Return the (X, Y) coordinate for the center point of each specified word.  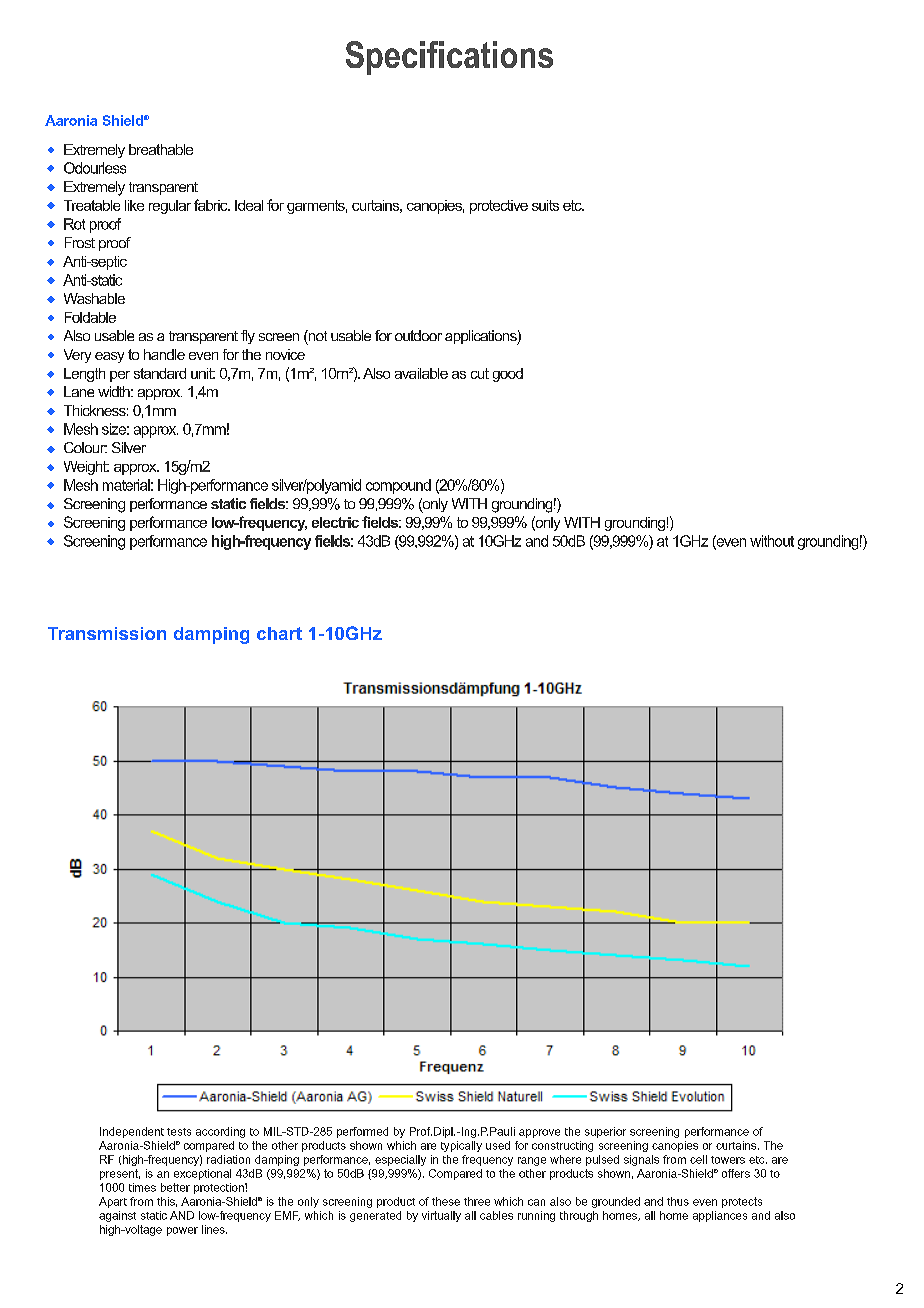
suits (545, 205)
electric (335, 522)
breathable (161, 149)
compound (398, 486)
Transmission (107, 633)
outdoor (418, 335)
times (142, 1187)
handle (164, 354)
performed (362, 1132)
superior (605, 1132)
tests (179, 1132)
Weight (86, 468)
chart (279, 633)
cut (480, 373)
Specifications (449, 58)
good (508, 375)
